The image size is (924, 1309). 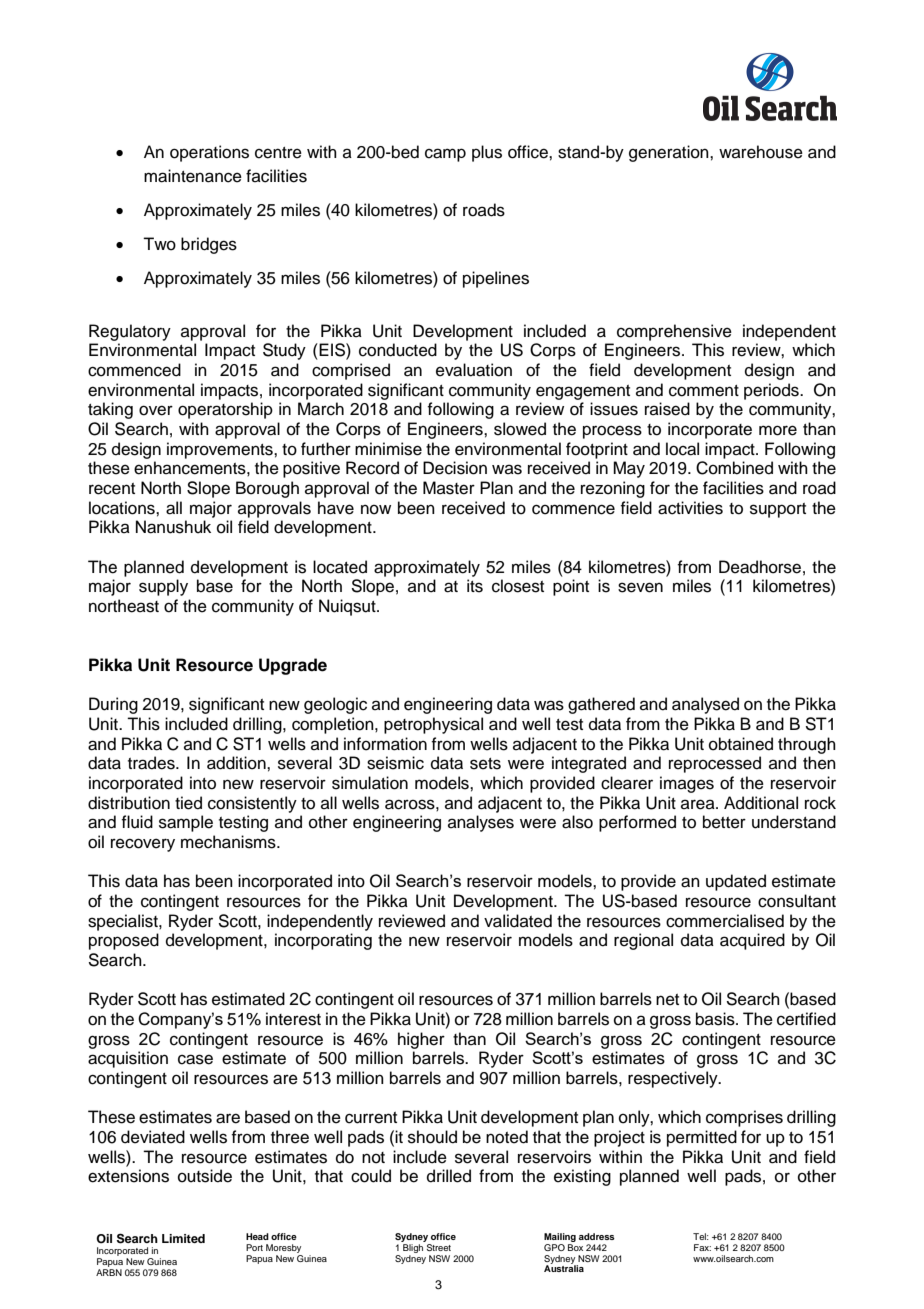 I want to click on analysed, so click(x=705, y=705).
